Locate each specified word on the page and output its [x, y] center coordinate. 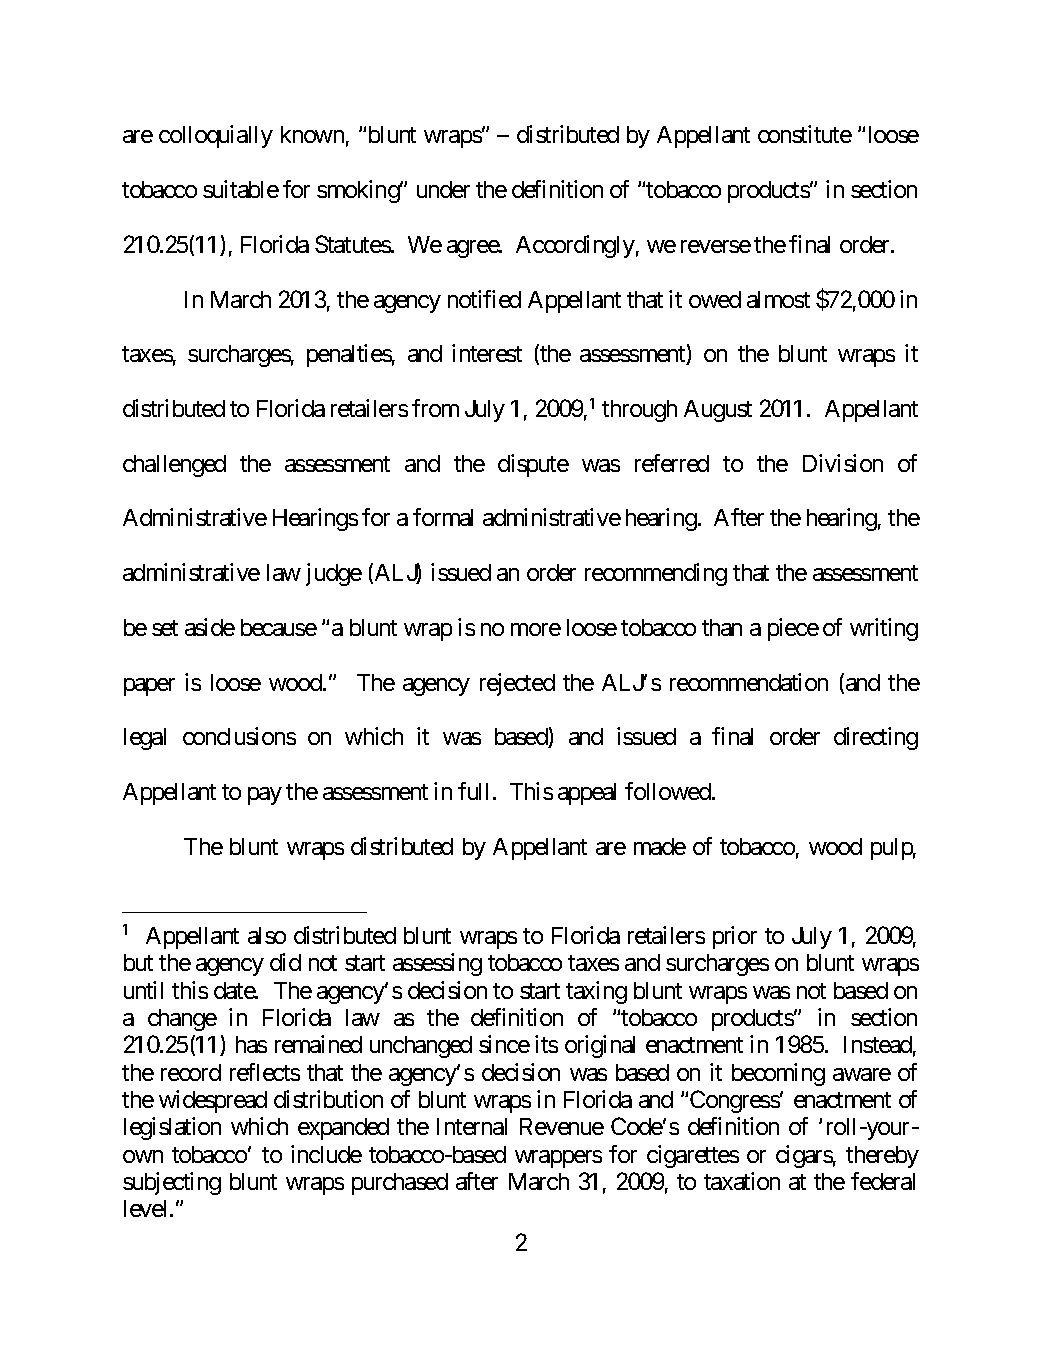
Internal [472, 1126]
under [443, 189]
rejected [517, 684]
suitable [241, 189]
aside [210, 627]
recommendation [749, 682]
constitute [805, 134]
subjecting [172, 1183]
